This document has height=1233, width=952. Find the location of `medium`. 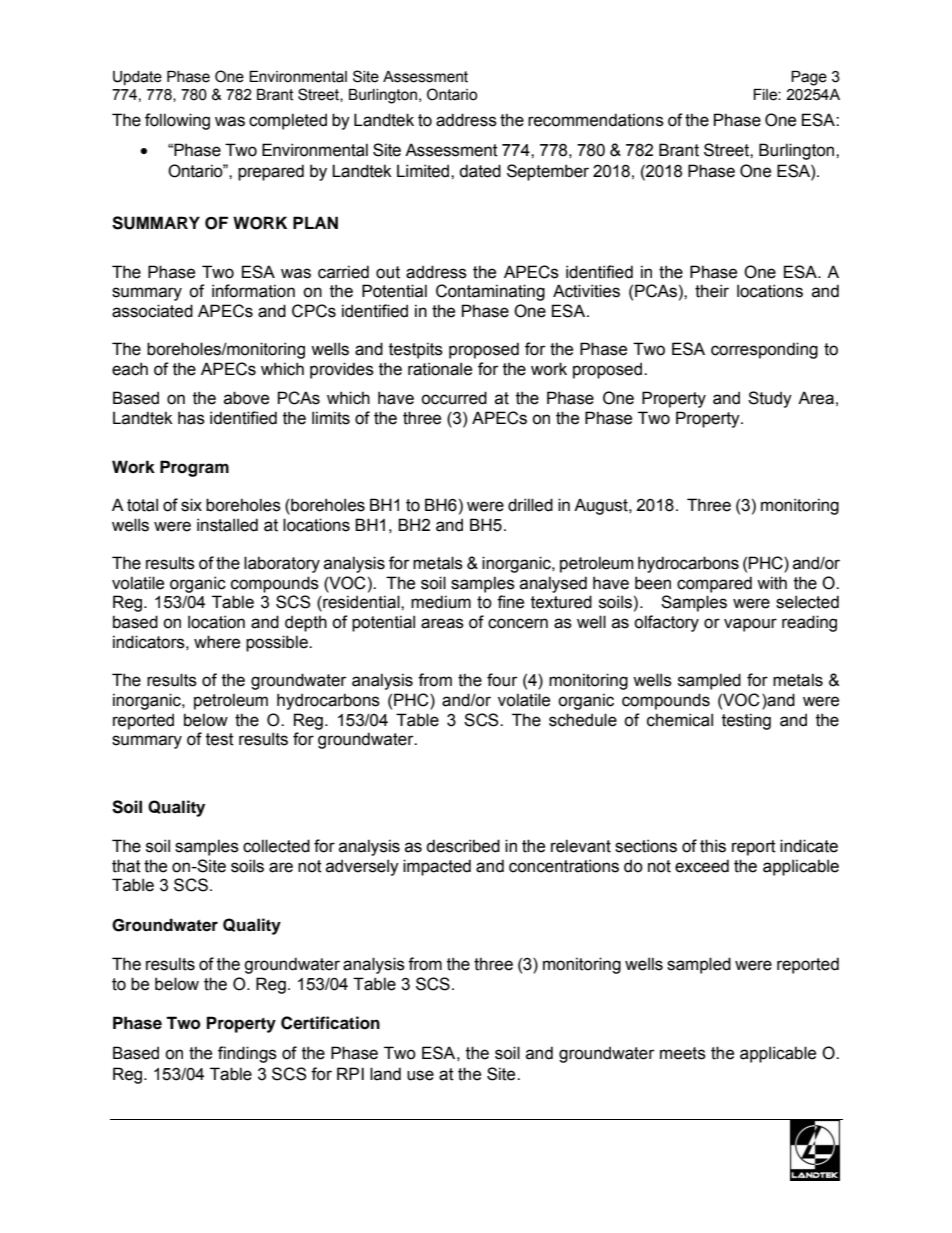

medium is located at coordinates (441, 602).
